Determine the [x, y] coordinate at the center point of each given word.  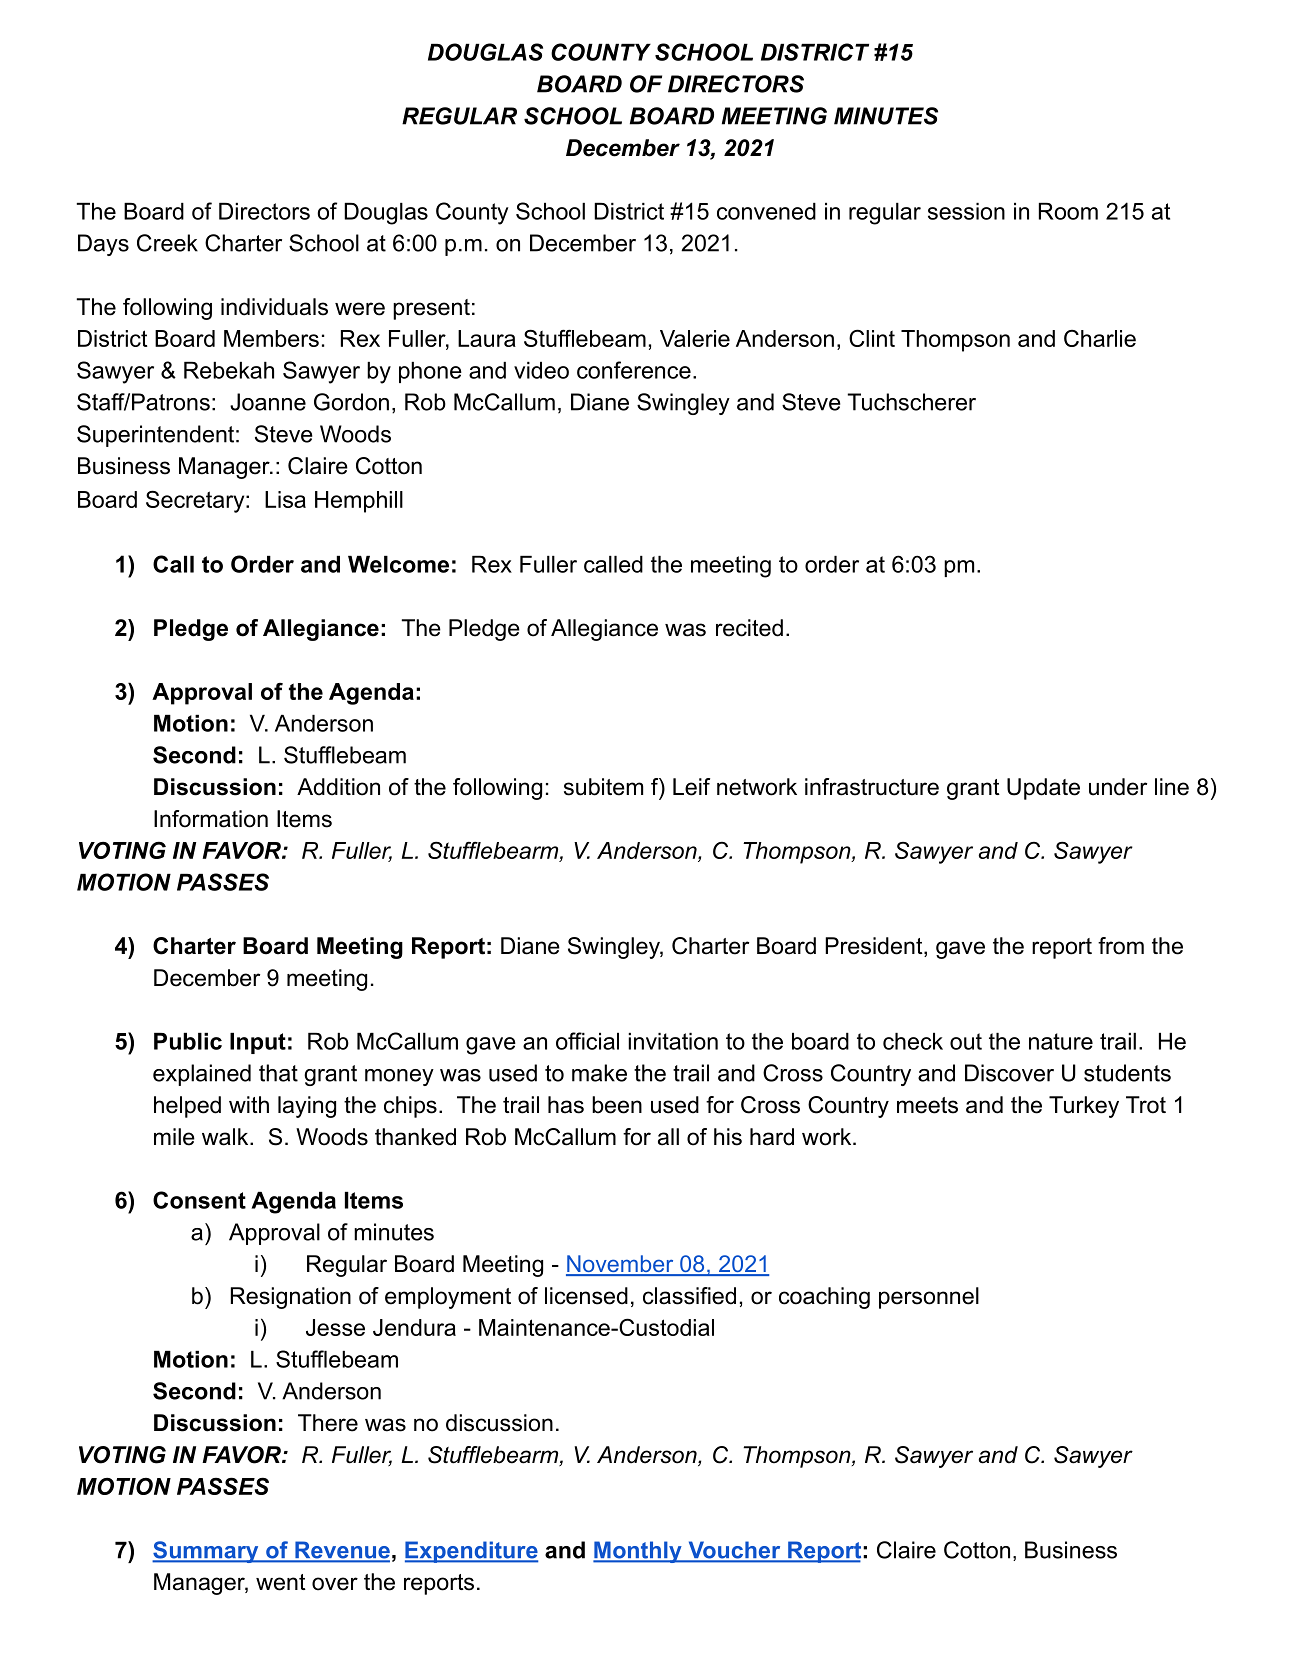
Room [1068, 211]
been [617, 1105]
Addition [338, 787]
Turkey [1084, 1107]
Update [1043, 789]
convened [766, 211]
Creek [167, 243]
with [249, 1104]
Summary [206, 1552]
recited [749, 628]
